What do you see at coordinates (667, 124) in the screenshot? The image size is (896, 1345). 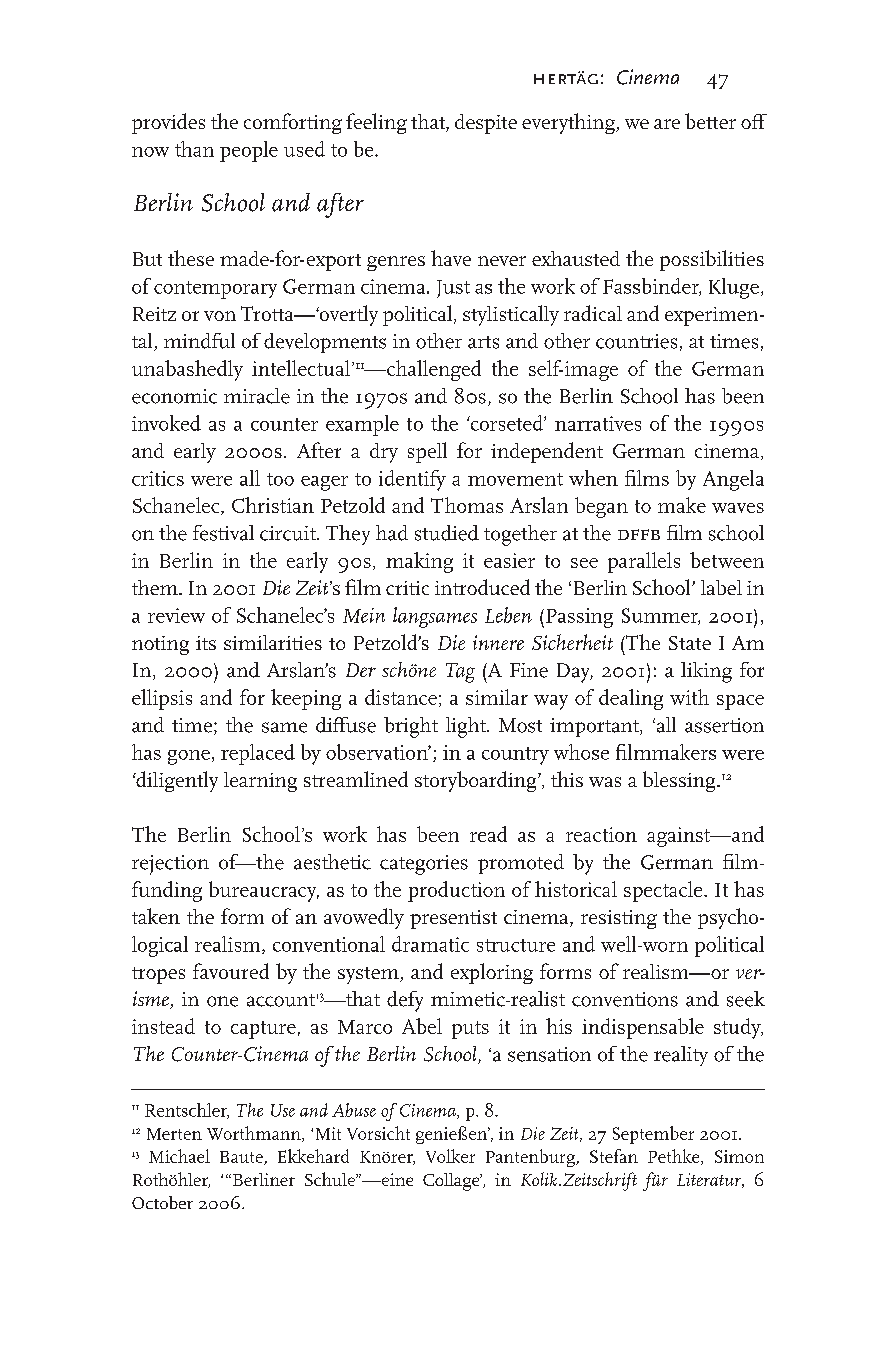 I see `are` at bounding box center [667, 124].
